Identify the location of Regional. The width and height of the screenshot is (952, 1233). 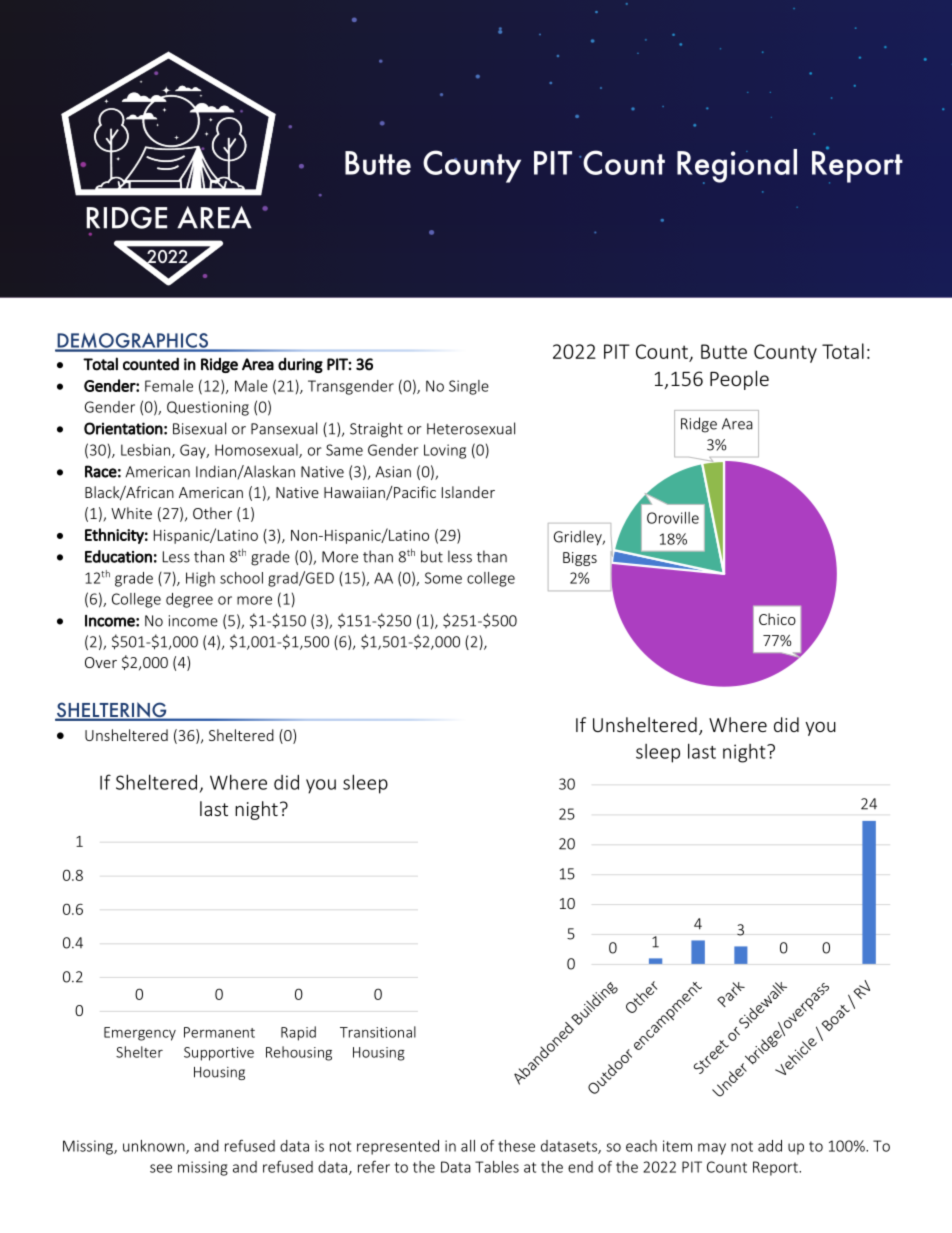
(737, 166).
